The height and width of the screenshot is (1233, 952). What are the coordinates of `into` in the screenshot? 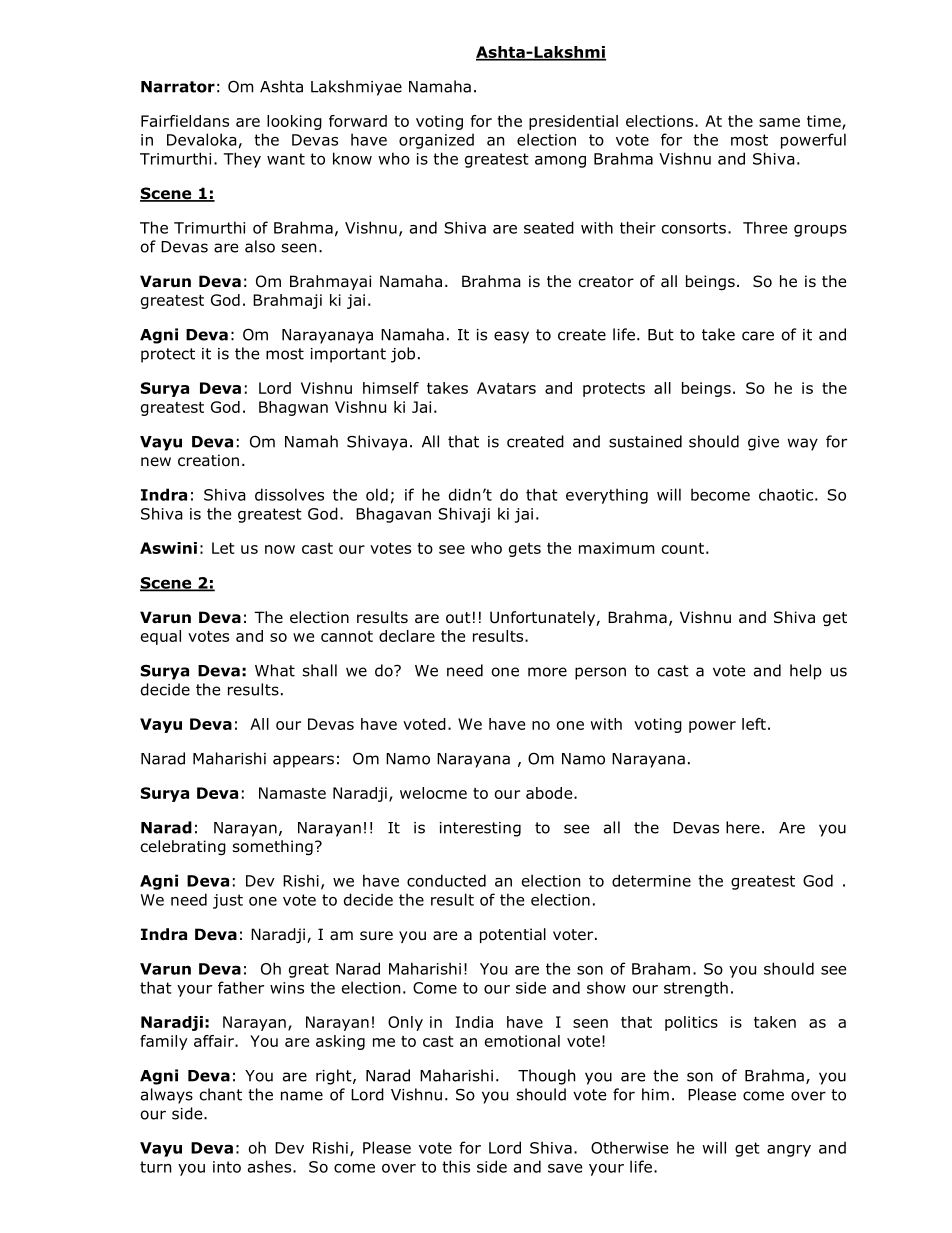 It's located at (227, 1167).
